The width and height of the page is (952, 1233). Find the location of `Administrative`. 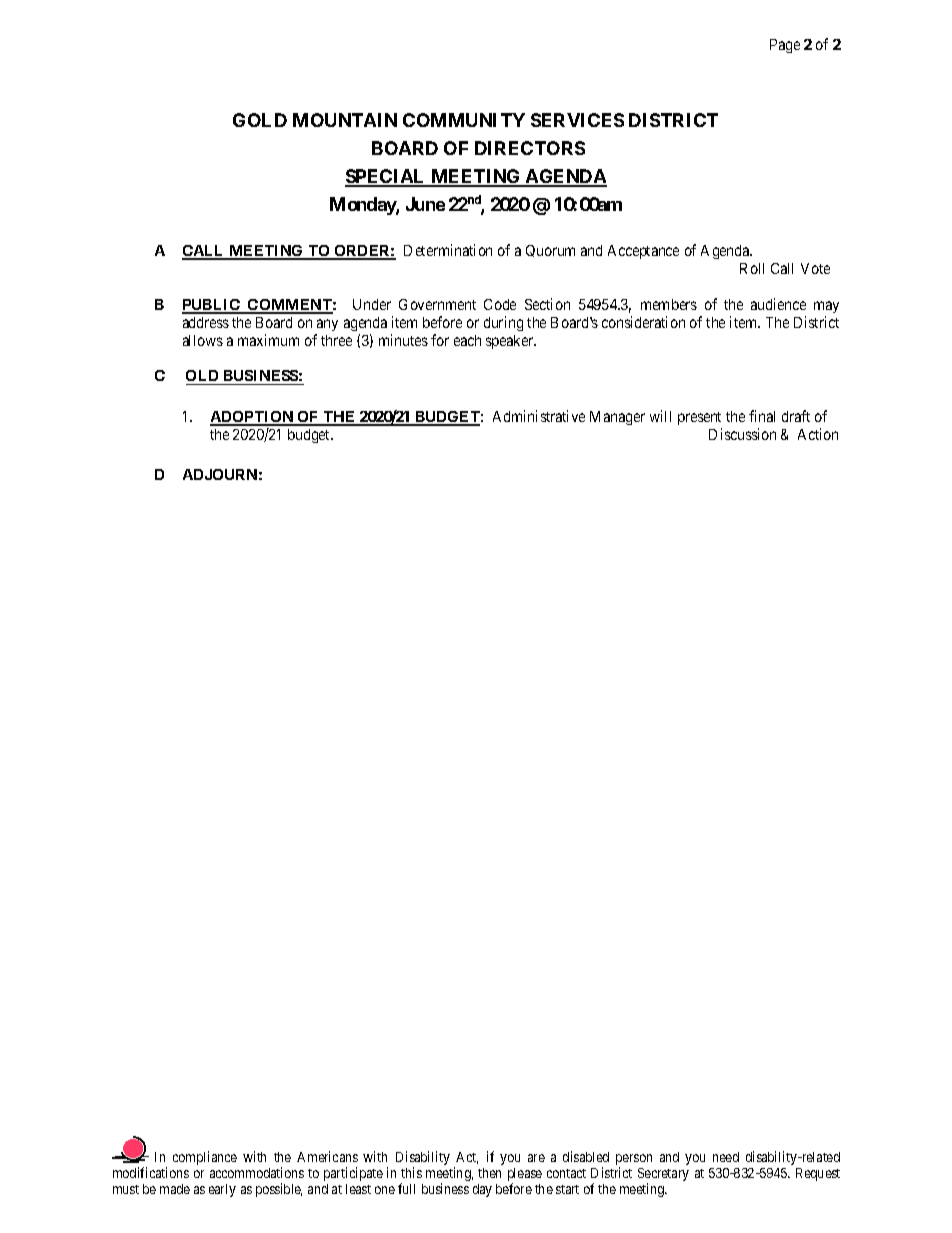

Administrative is located at coordinates (539, 416).
